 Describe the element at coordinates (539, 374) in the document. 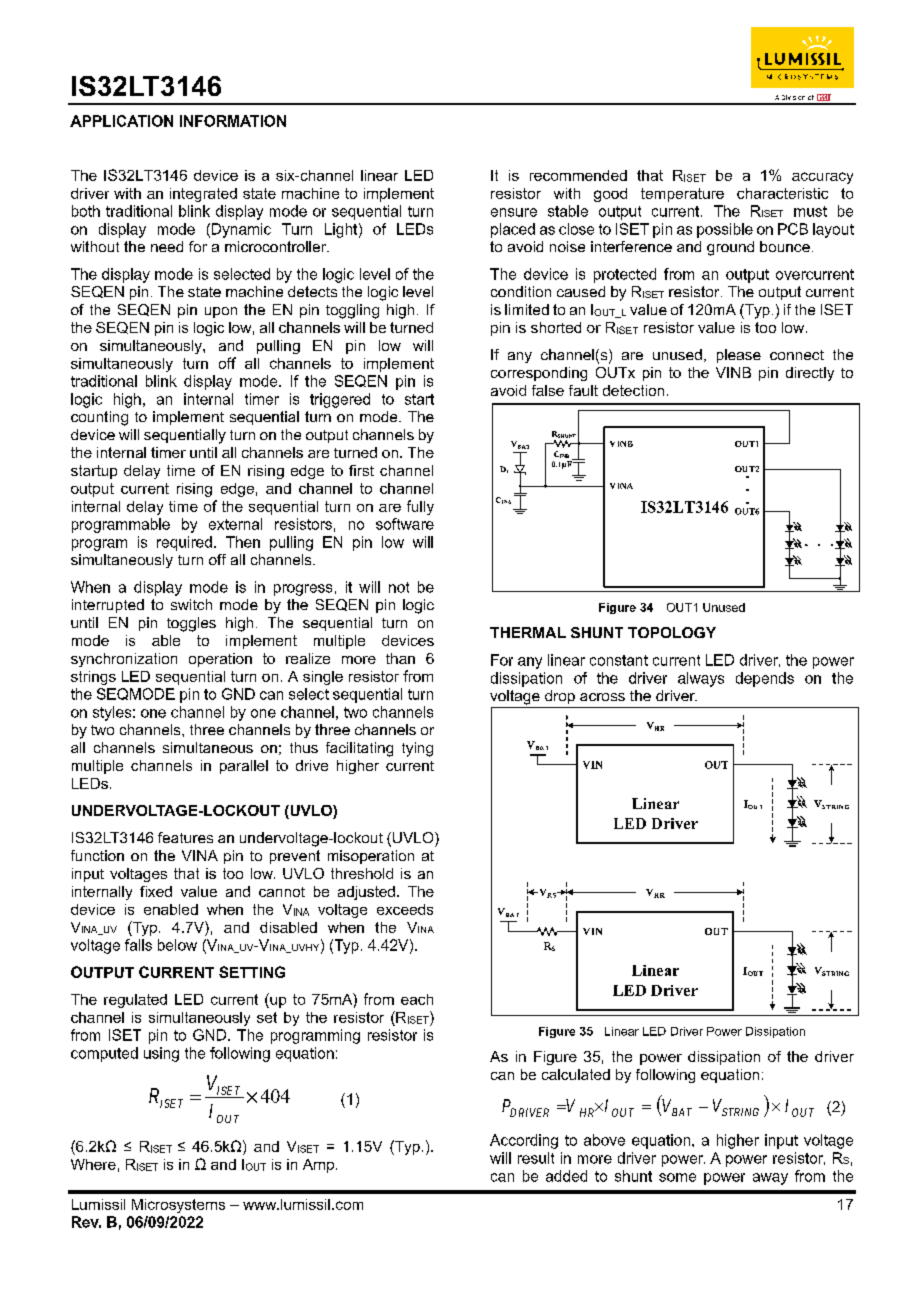

I see `corresponding` at that location.
